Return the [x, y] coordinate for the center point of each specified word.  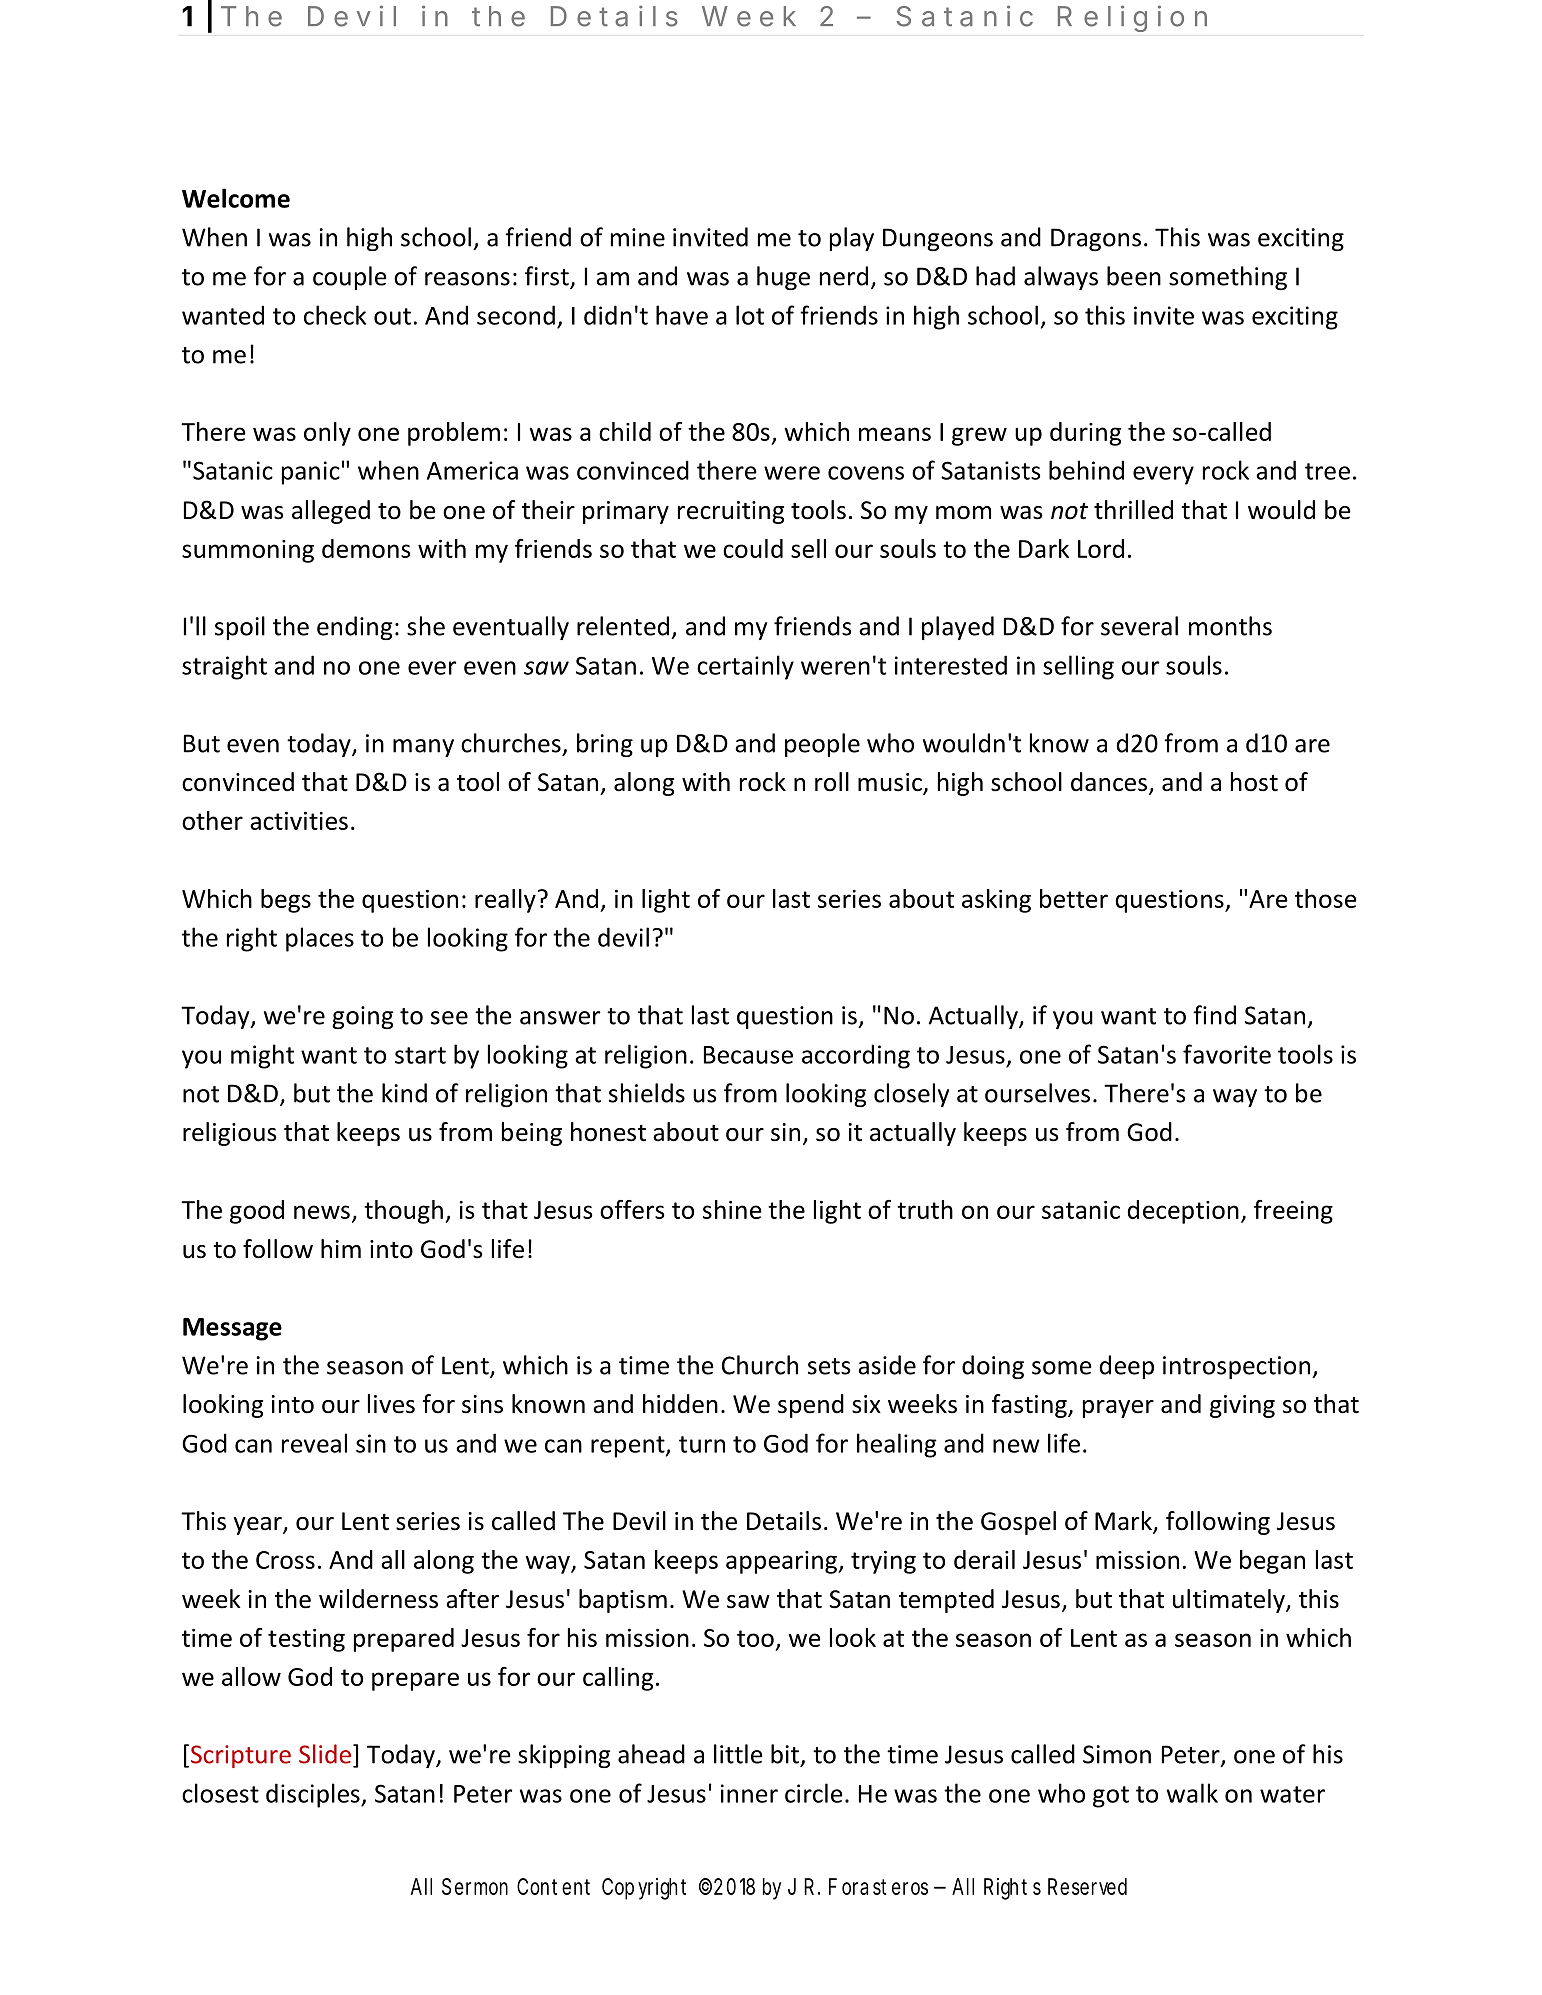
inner [749, 1793]
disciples [314, 1795]
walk [1192, 1793]
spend [811, 1406]
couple [349, 278]
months [1230, 626]
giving [1242, 1406]
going [362, 1017]
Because [748, 1055]
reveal [314, 1443]
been [1134, 276]
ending [354, 628]
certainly [745, 667]
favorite [1227, 1054]
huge [783, 278]
